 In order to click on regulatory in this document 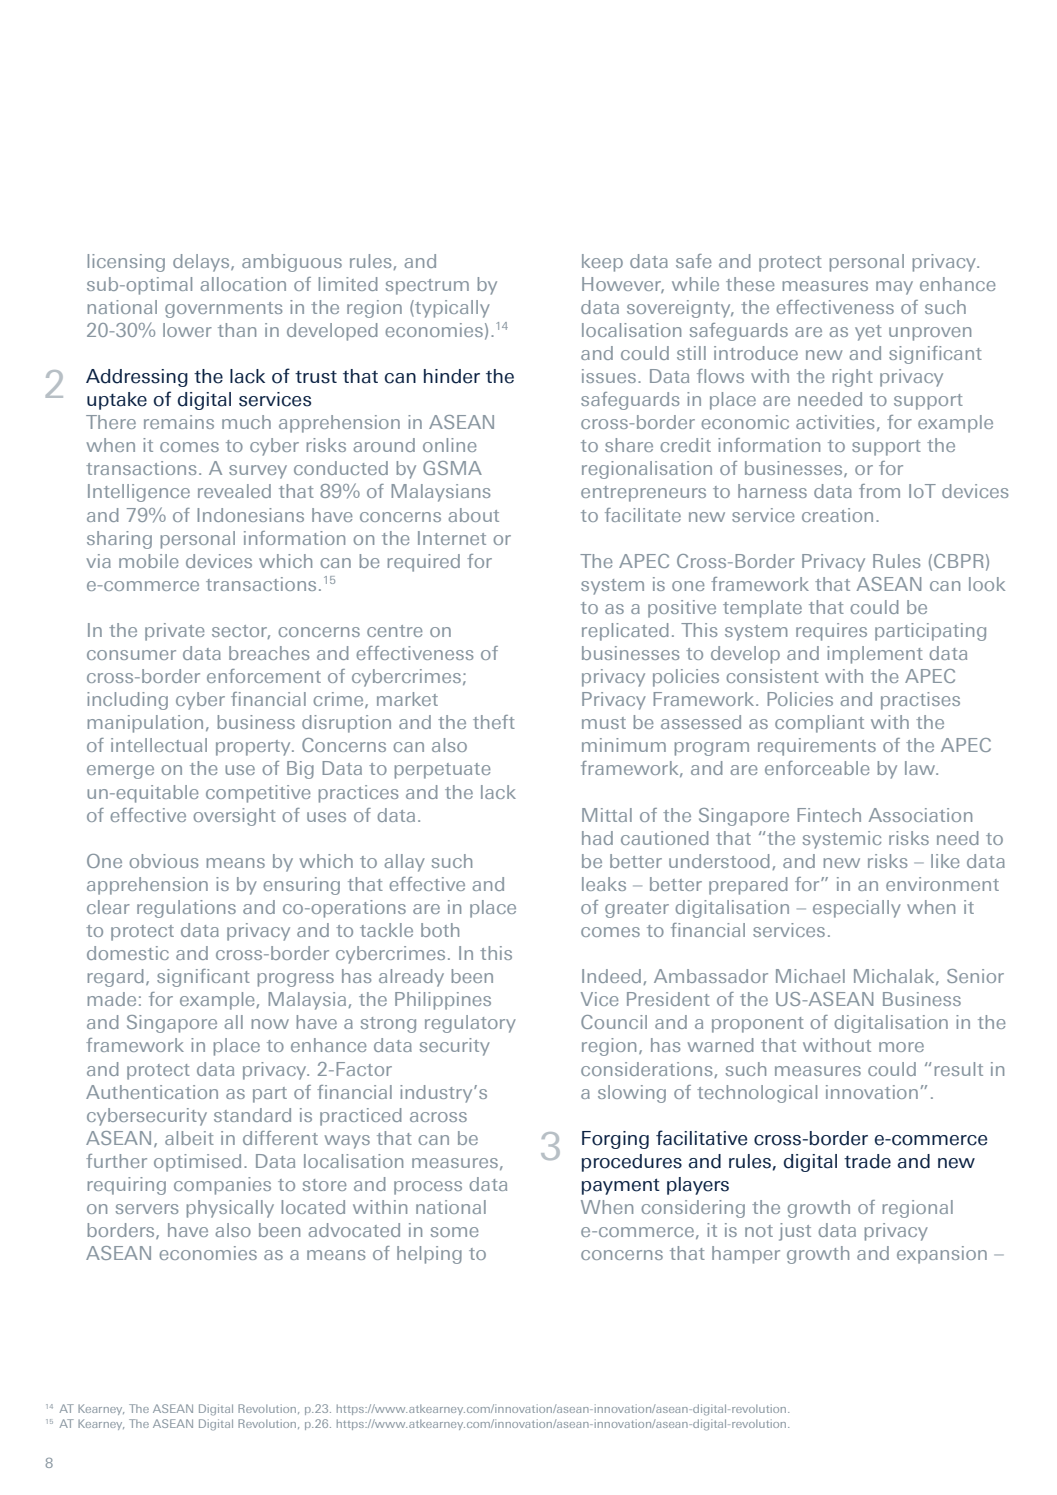, I will do `click(470, 1024)`.
